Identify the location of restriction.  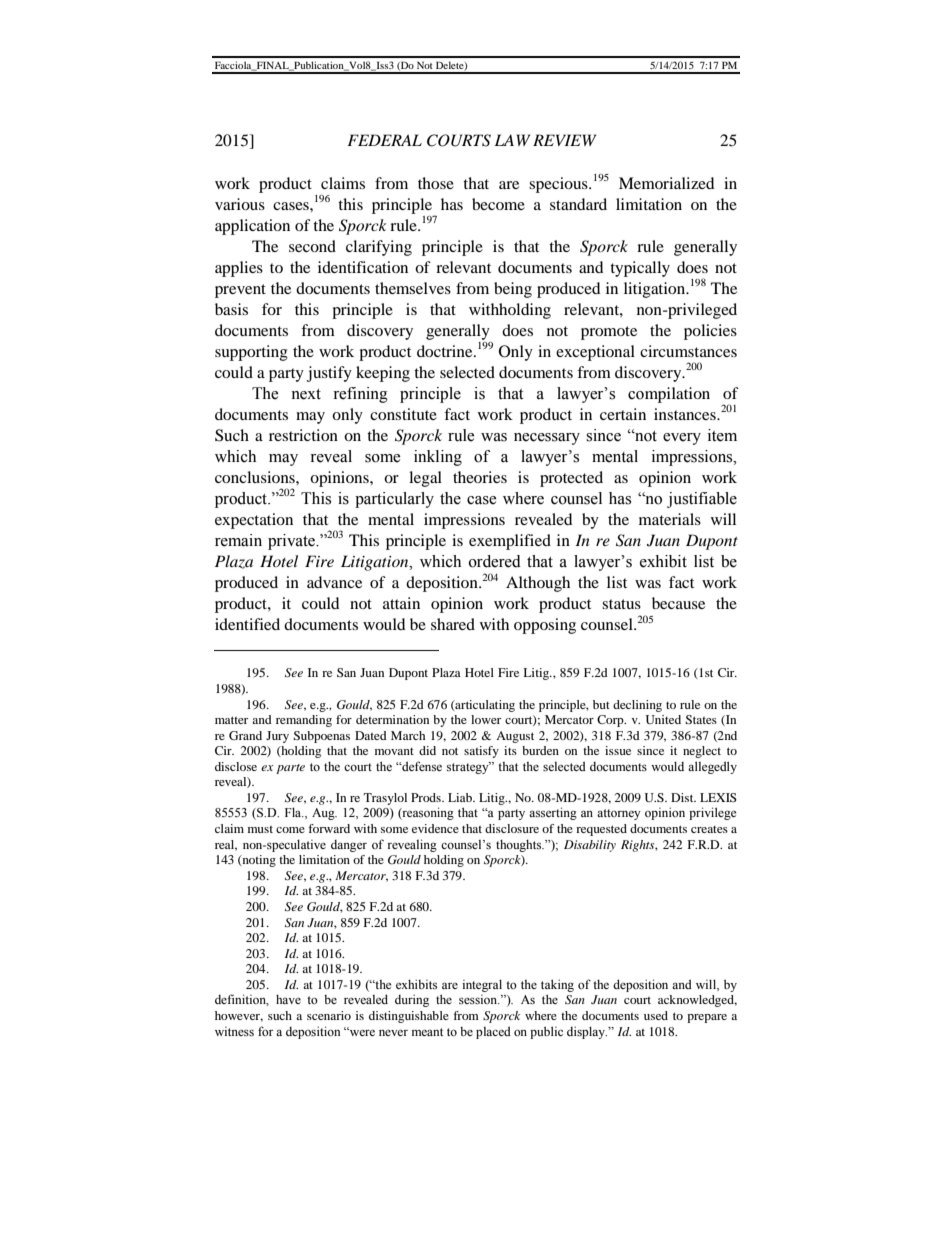
(303, 435).
